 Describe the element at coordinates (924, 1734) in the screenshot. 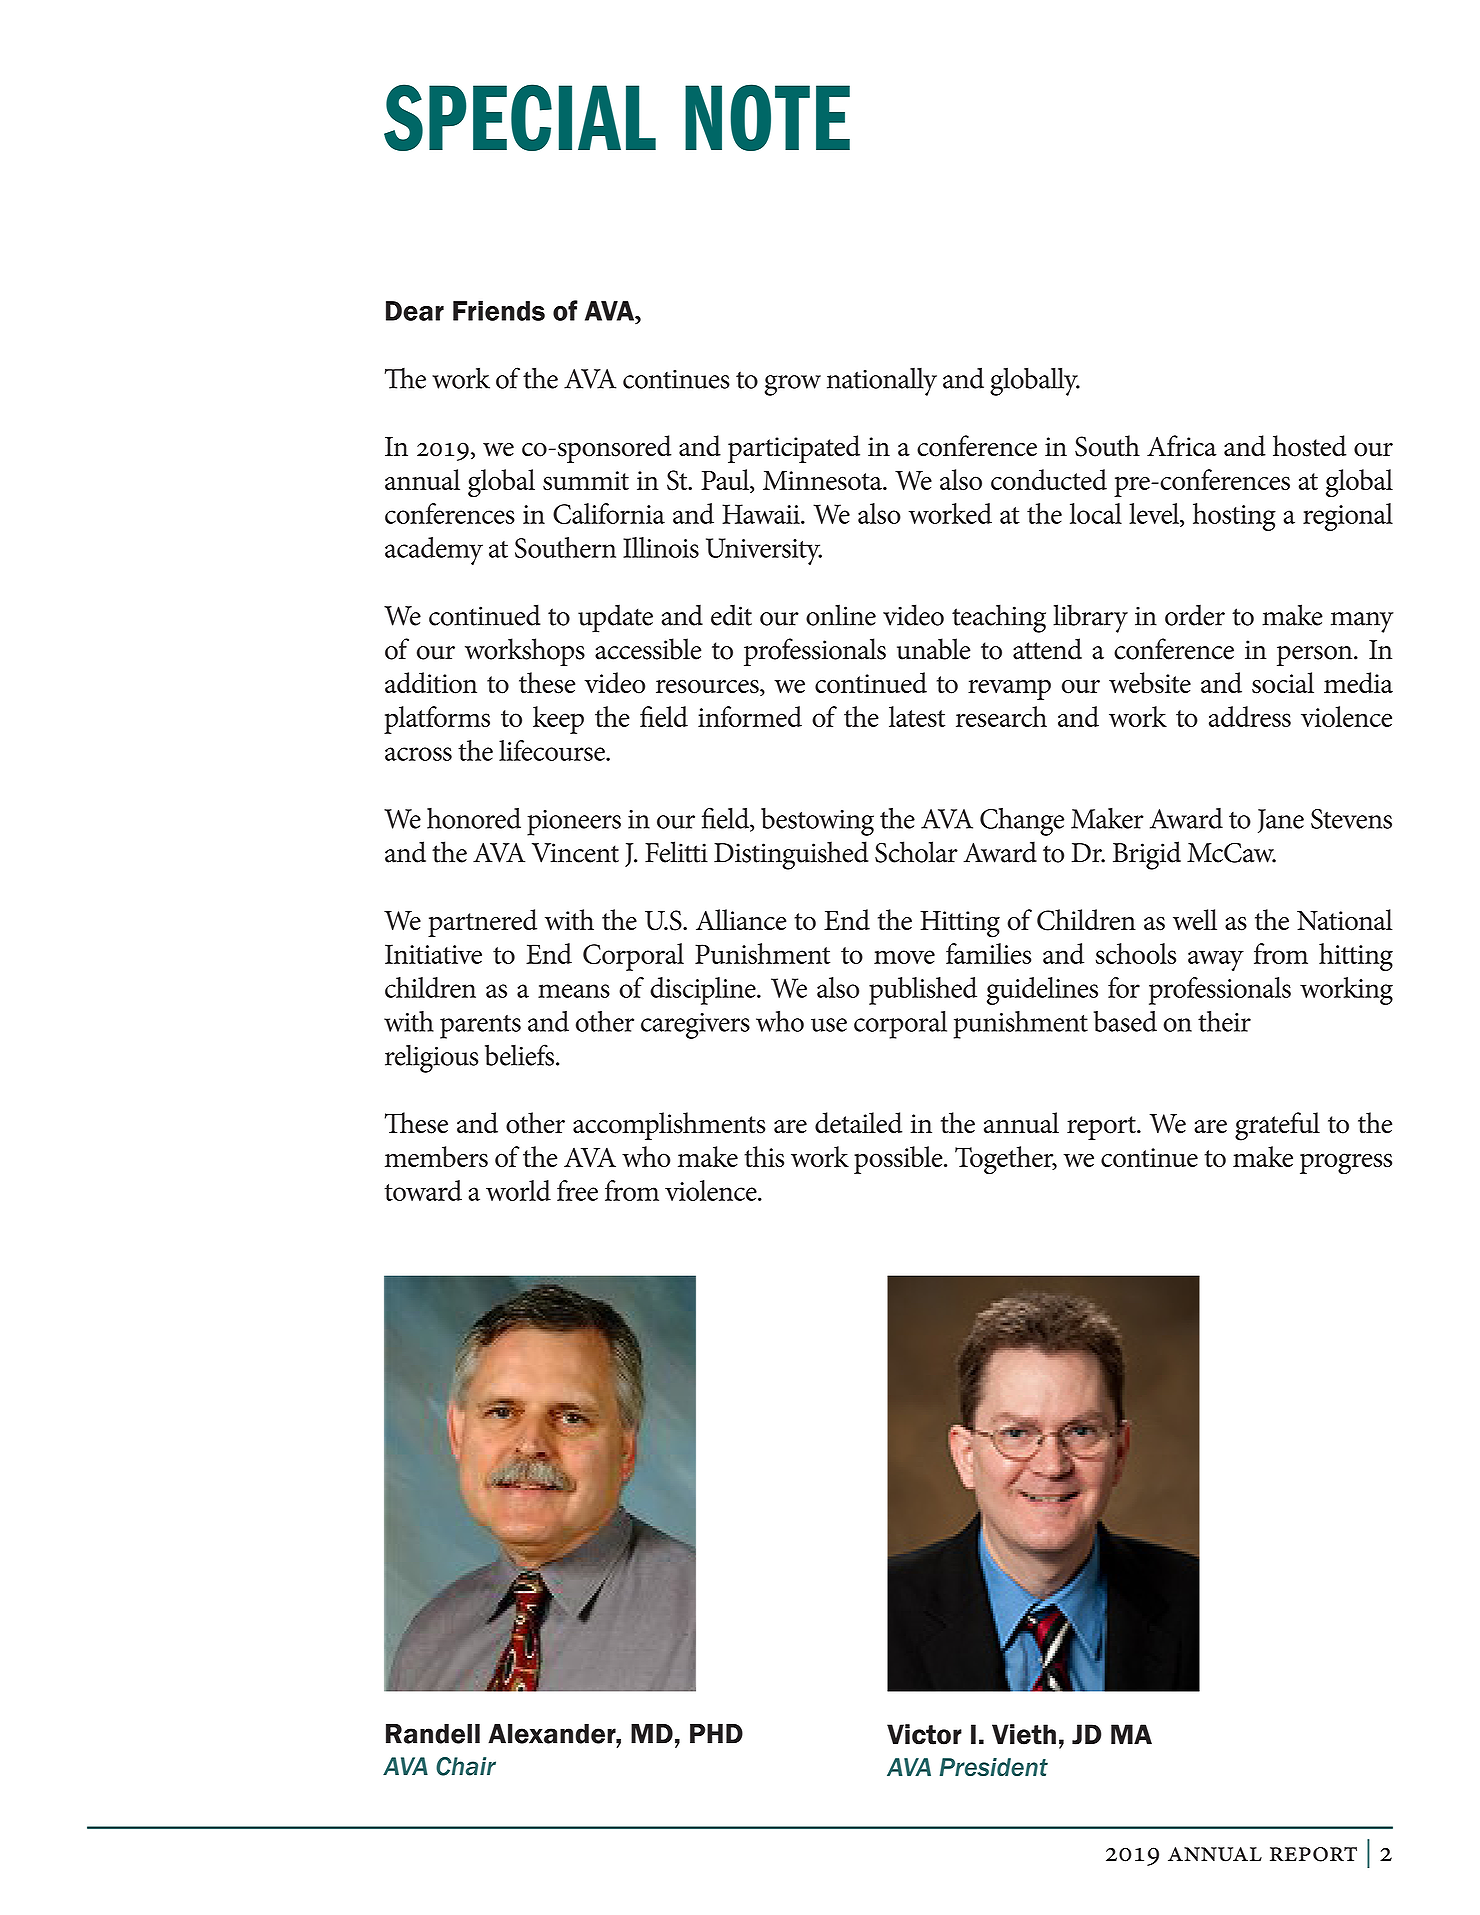

I see `Victor` at that location.
